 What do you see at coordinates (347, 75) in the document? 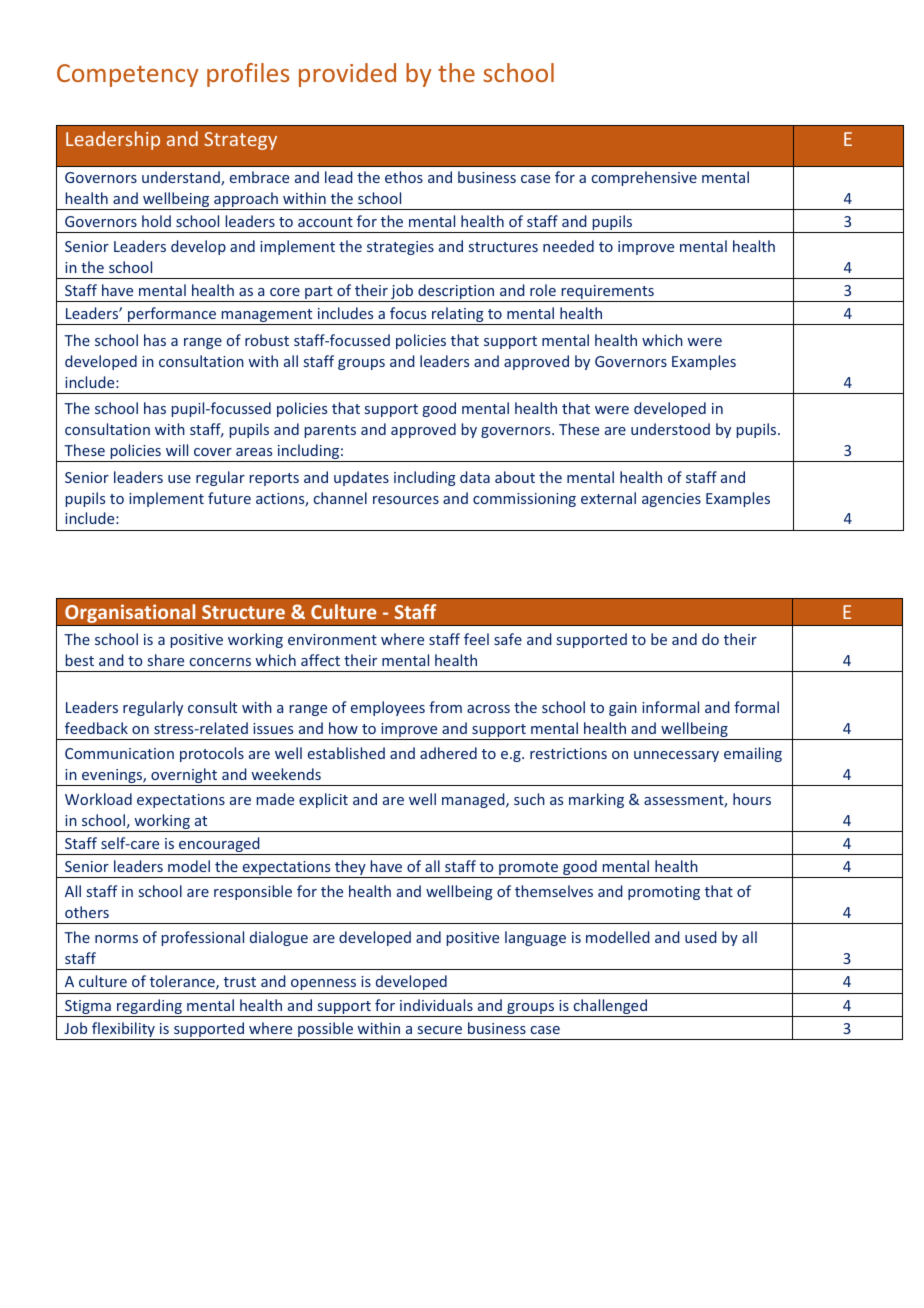
I see `provided` at bounding box center [347, 75].
